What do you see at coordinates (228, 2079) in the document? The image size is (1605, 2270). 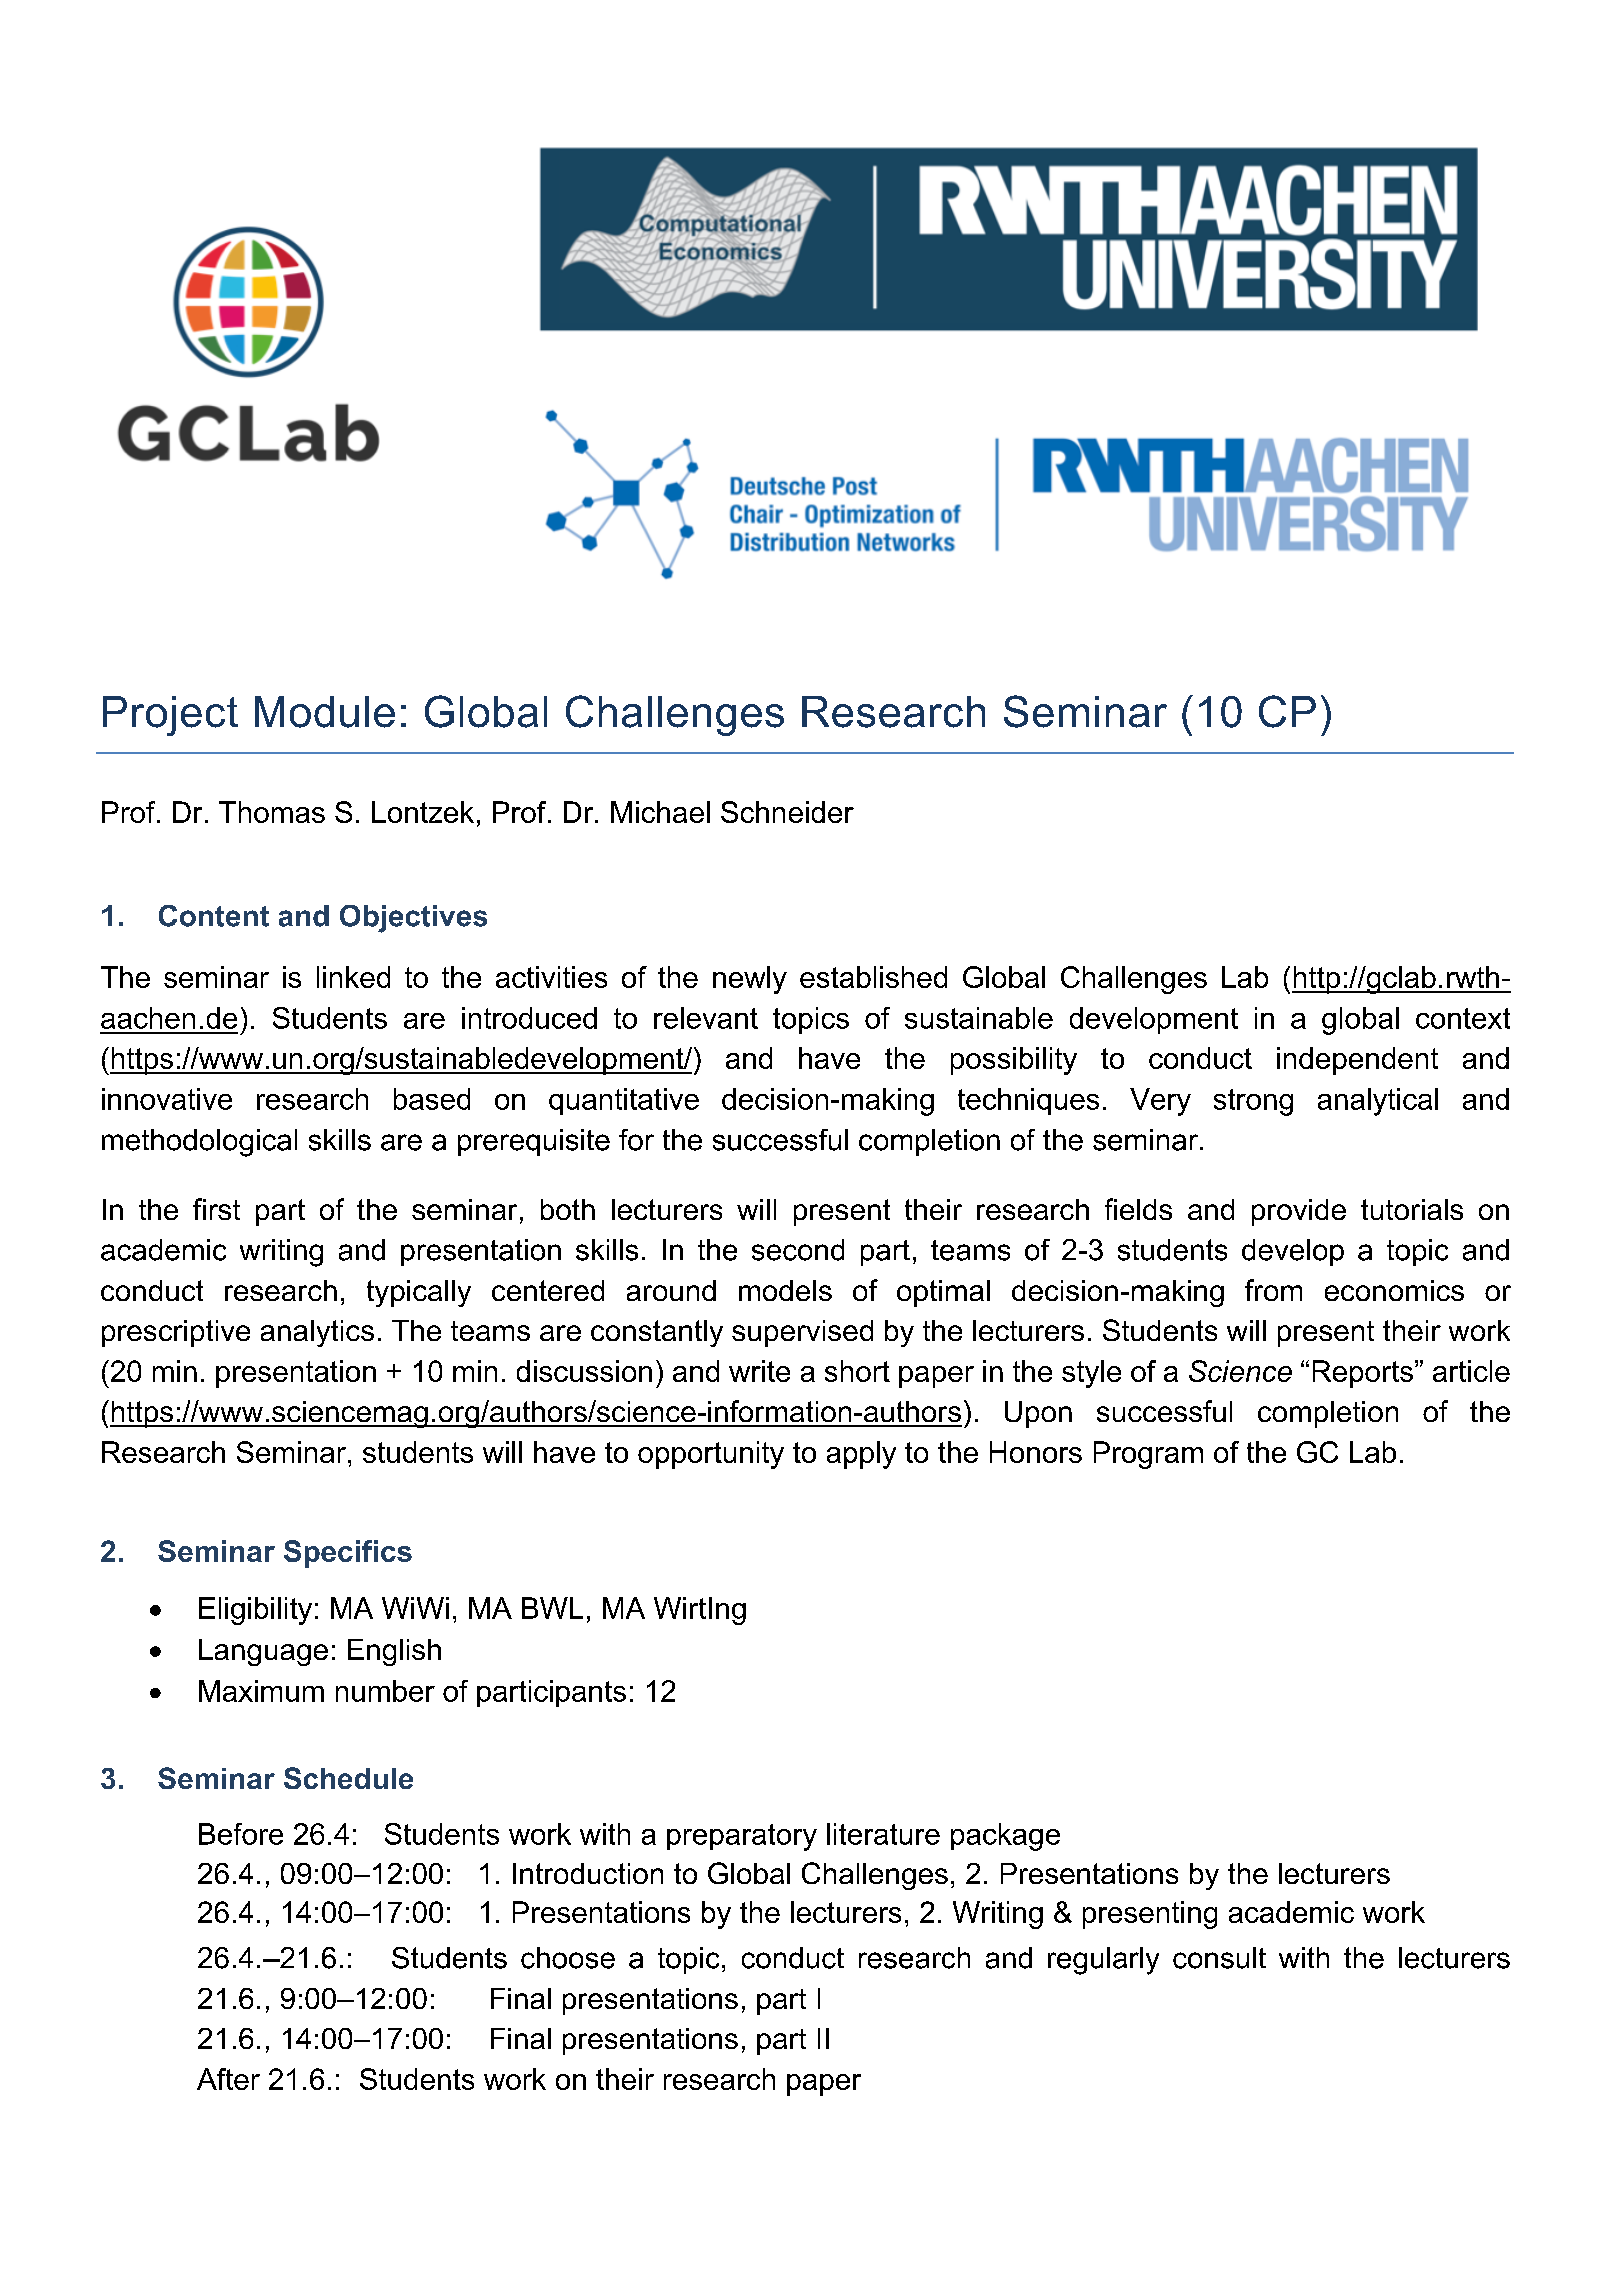 I see `After` at bounding box center [228, 2079].
